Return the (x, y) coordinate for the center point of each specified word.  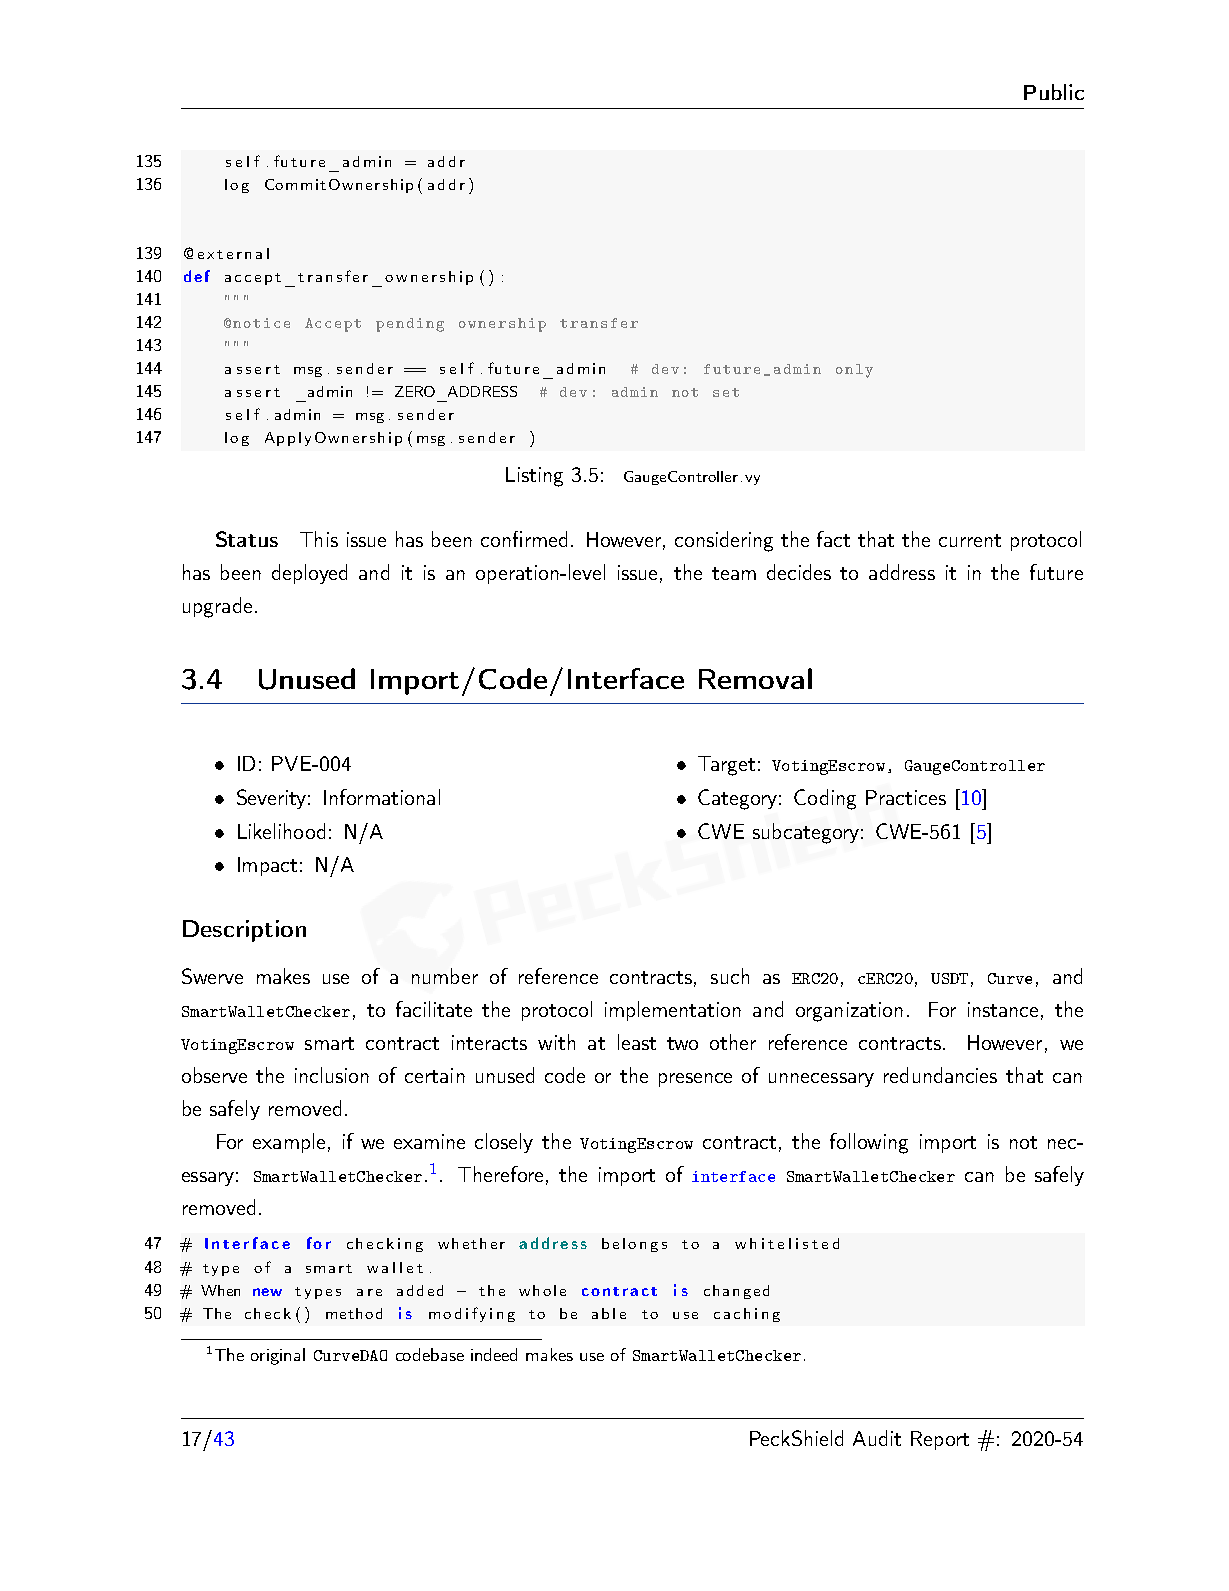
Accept (333, 325)
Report (940, 1440)
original (278, 1356)
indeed (494, 1354)
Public (1054, 92)
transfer (599, 323)
